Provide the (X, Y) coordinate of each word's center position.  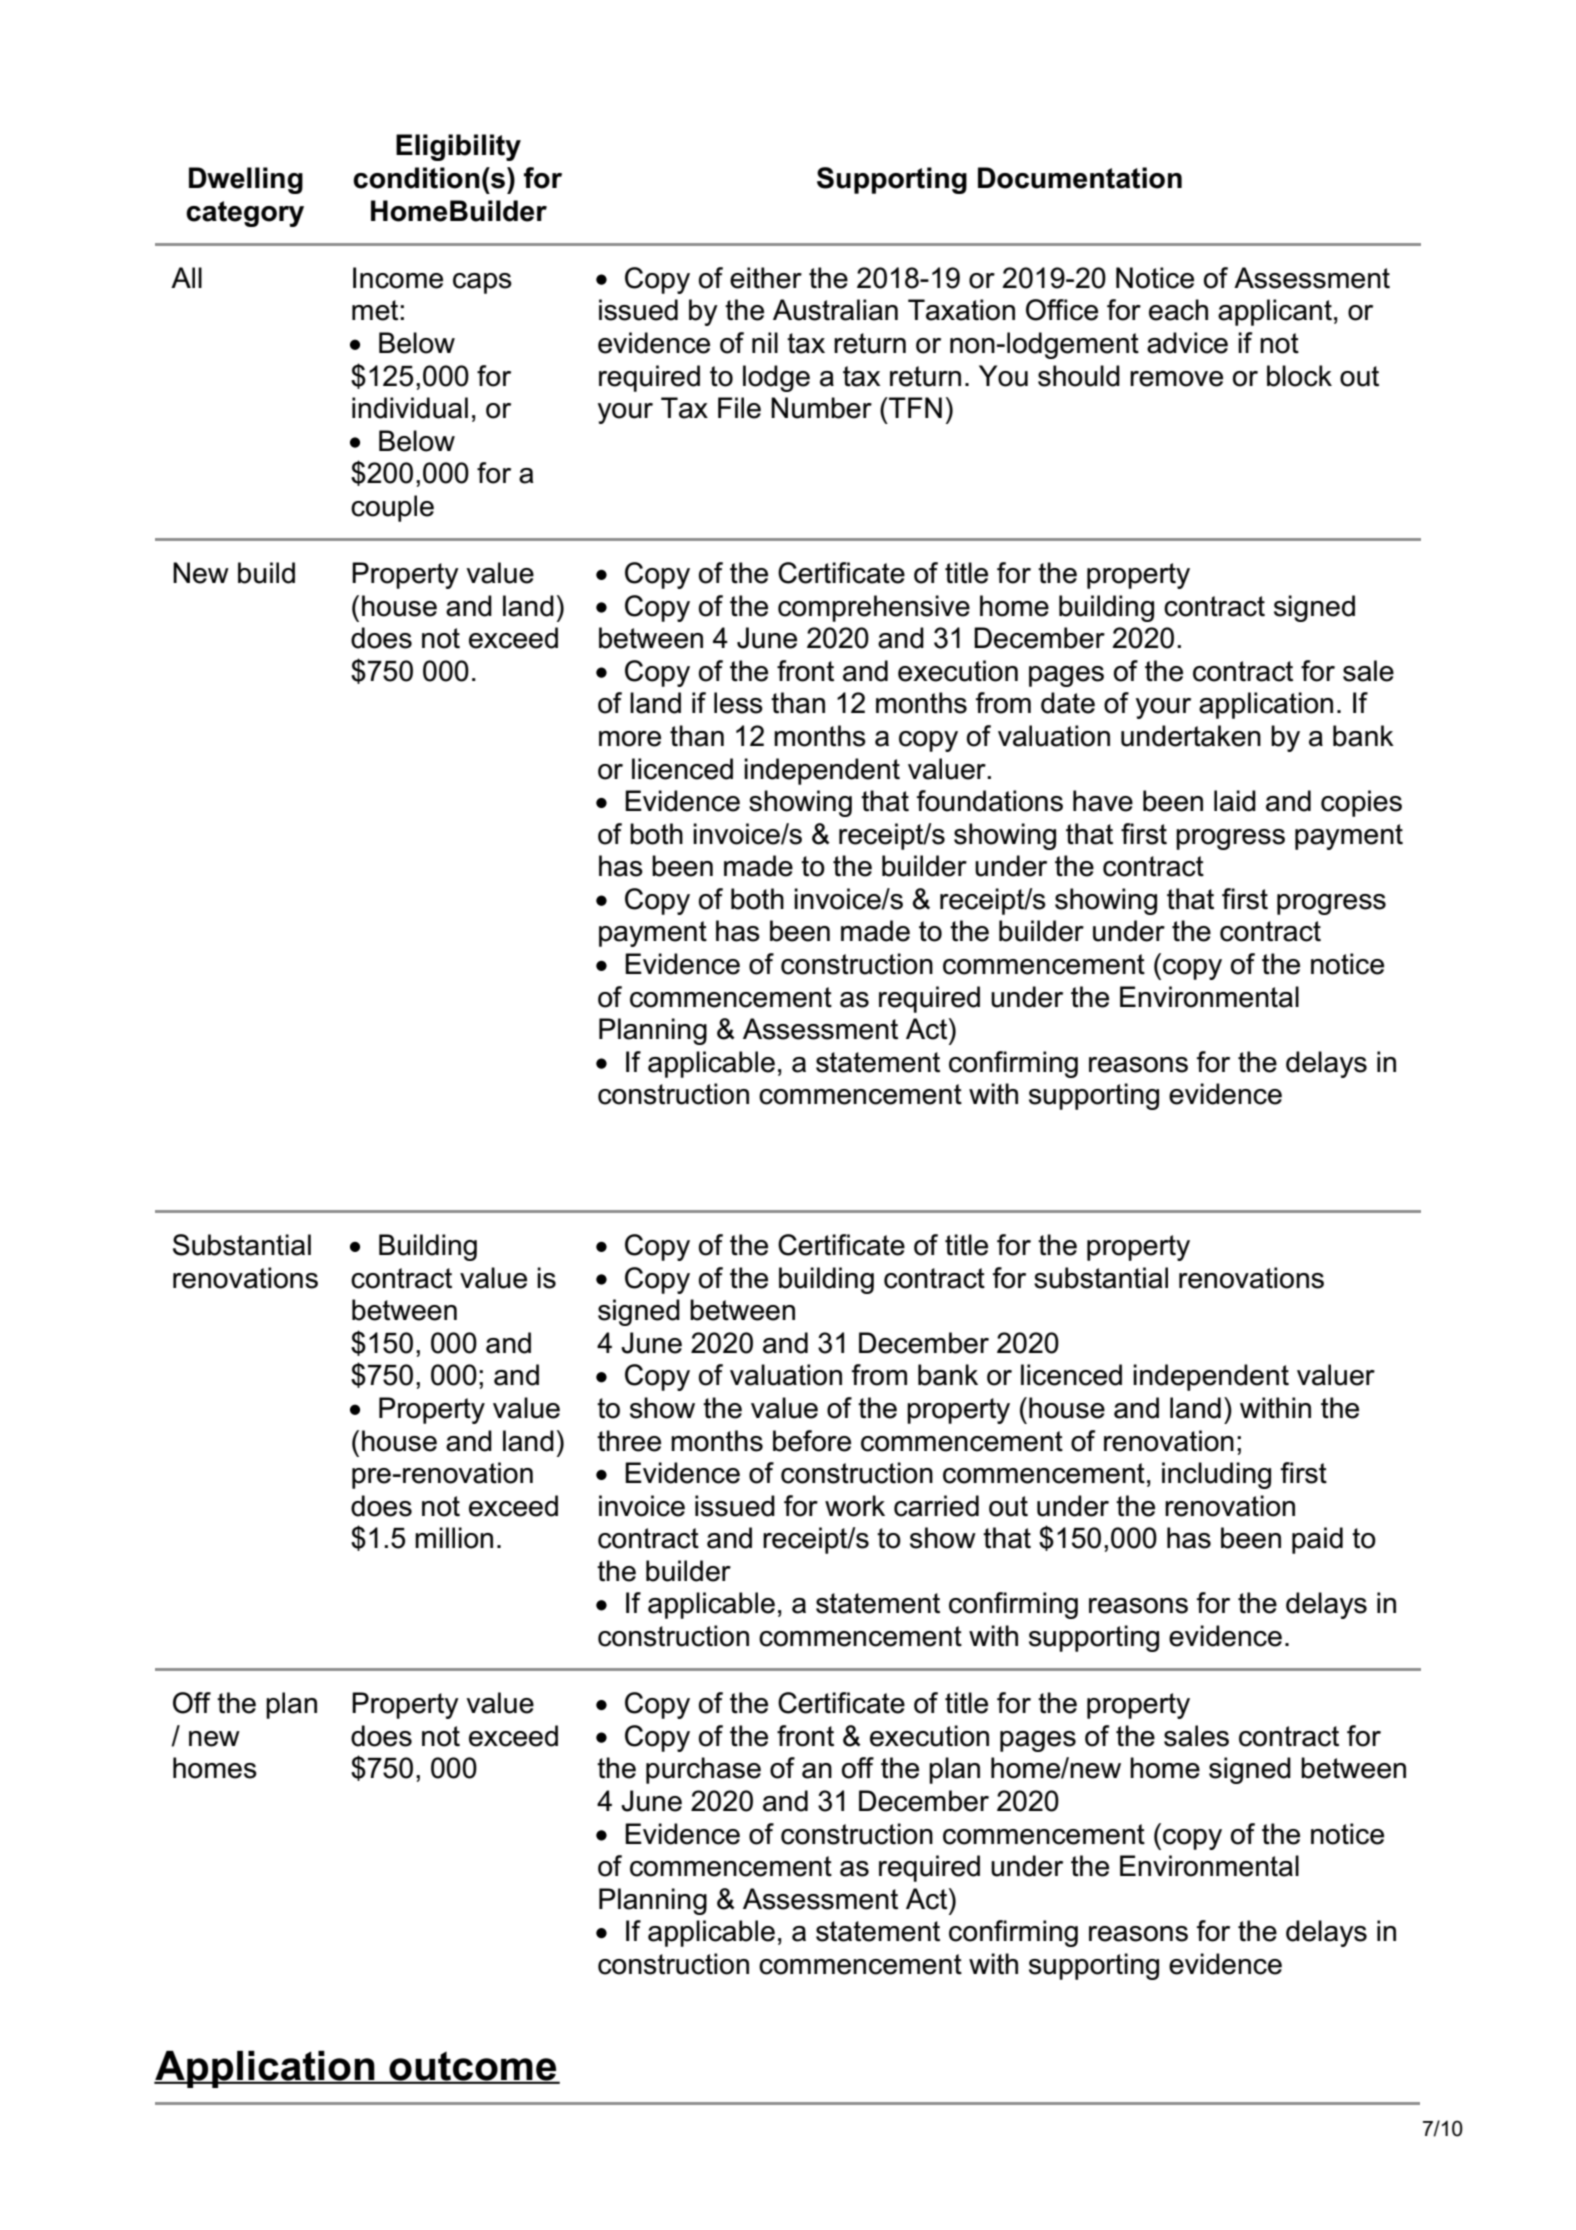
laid (1235, 801)
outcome (473, 2067)
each (1178, 310)
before (812, 1441)
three (629, 1441)
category (245, 214)
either (766, 278)
